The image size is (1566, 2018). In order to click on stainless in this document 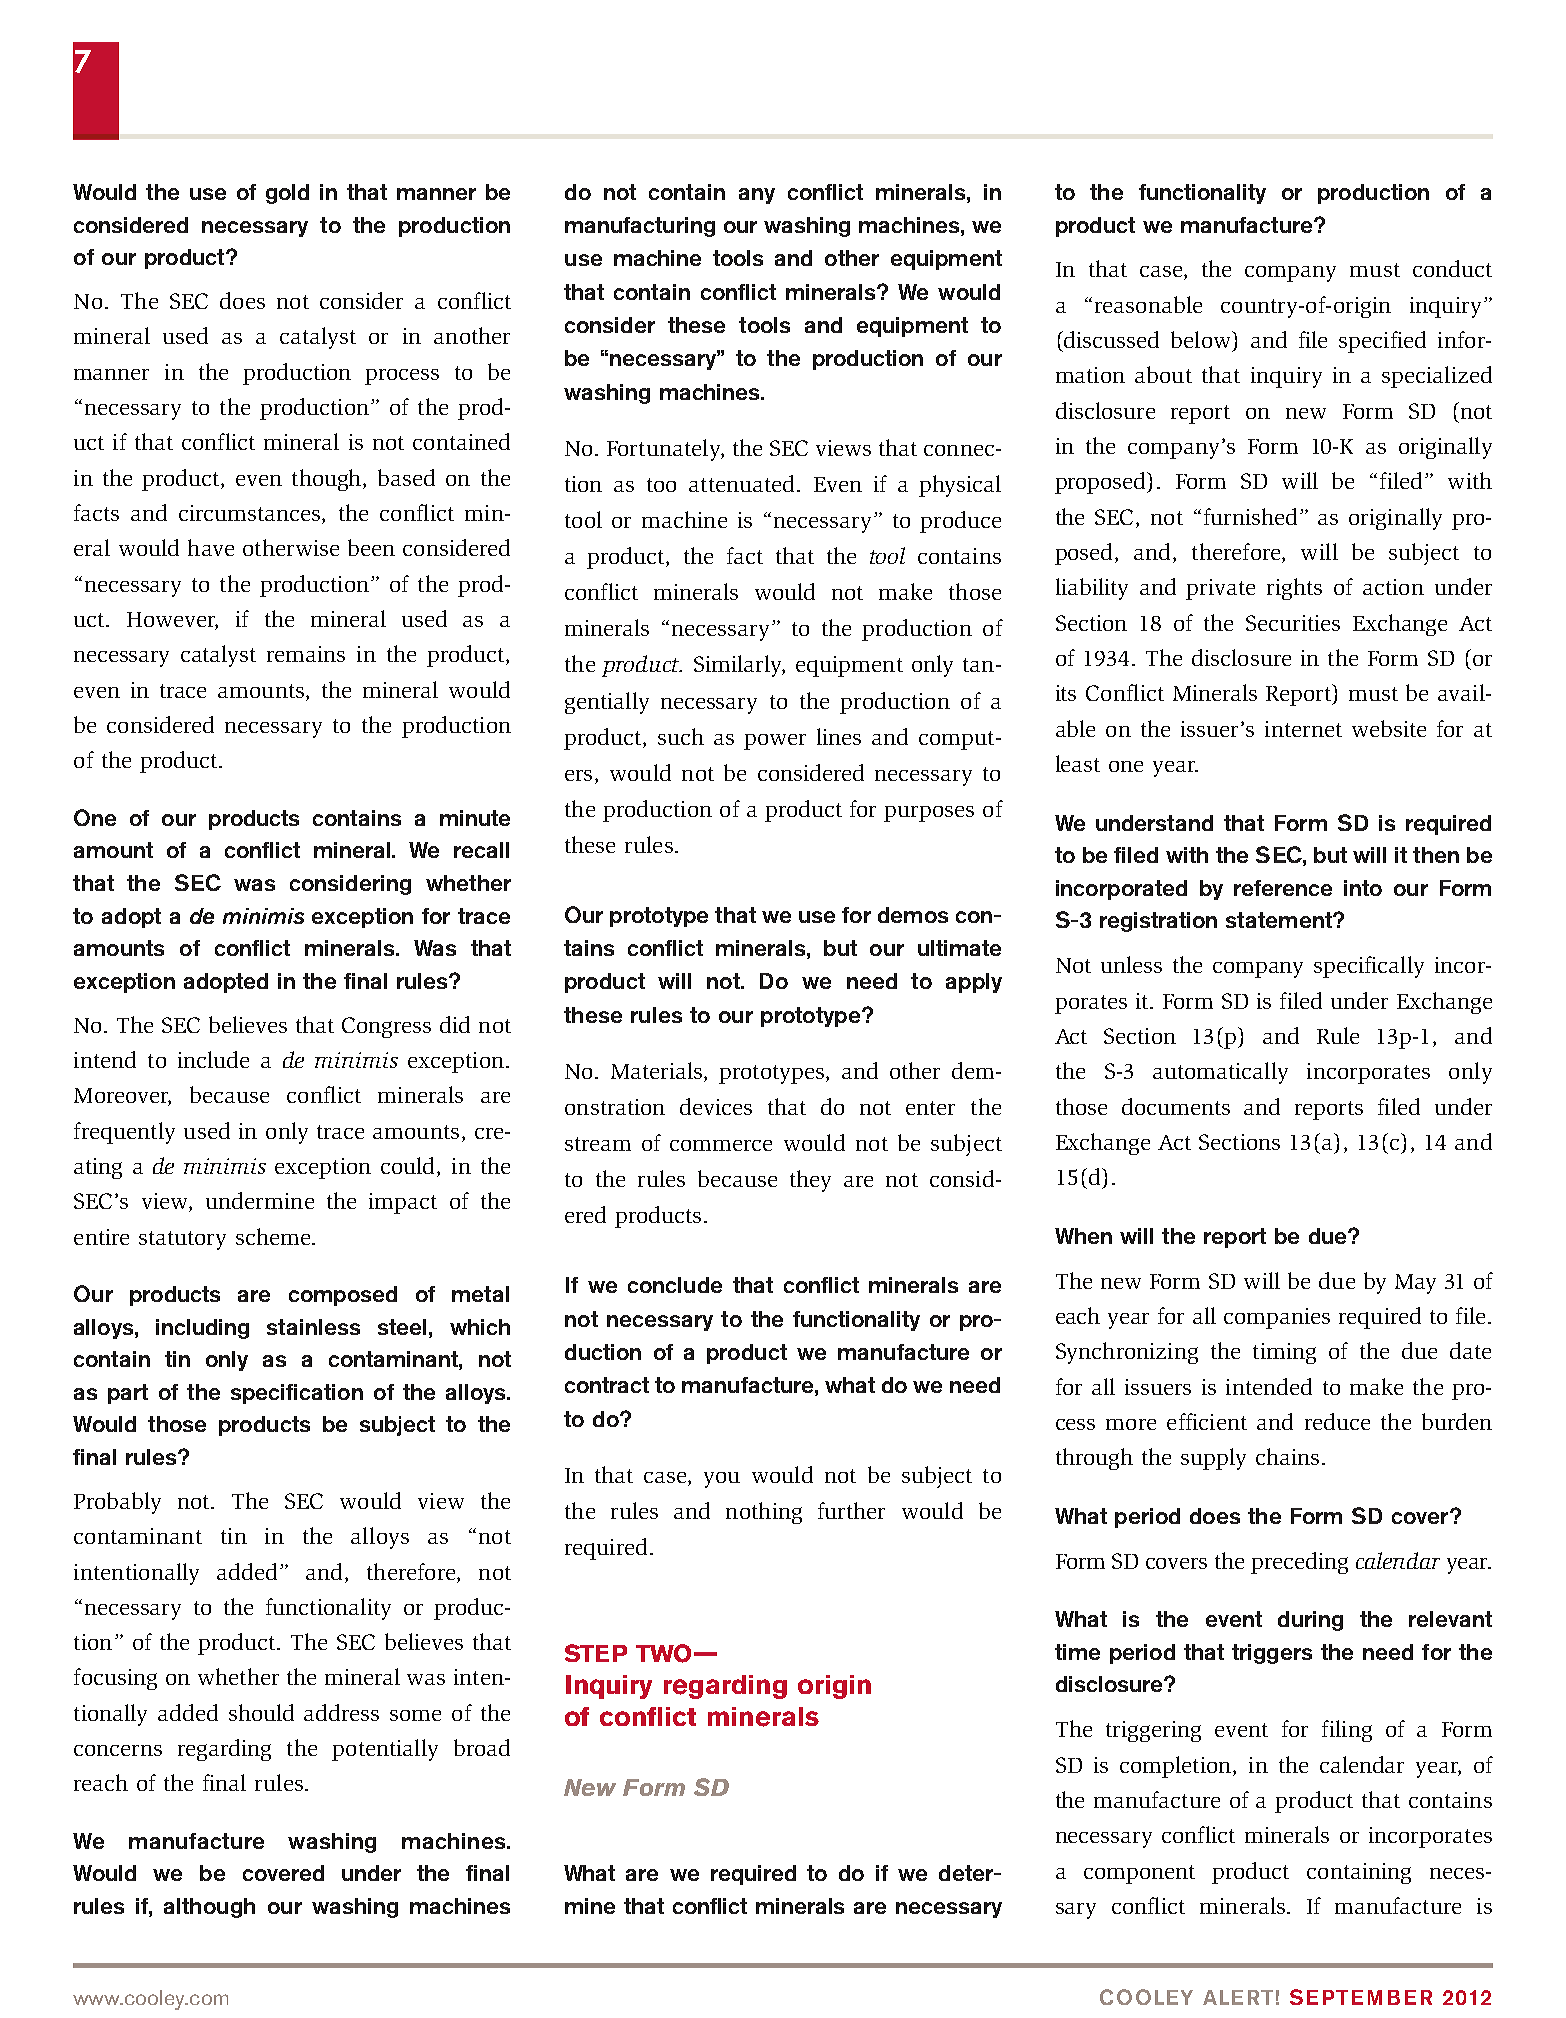, I will do `click(313, 1327)`.
